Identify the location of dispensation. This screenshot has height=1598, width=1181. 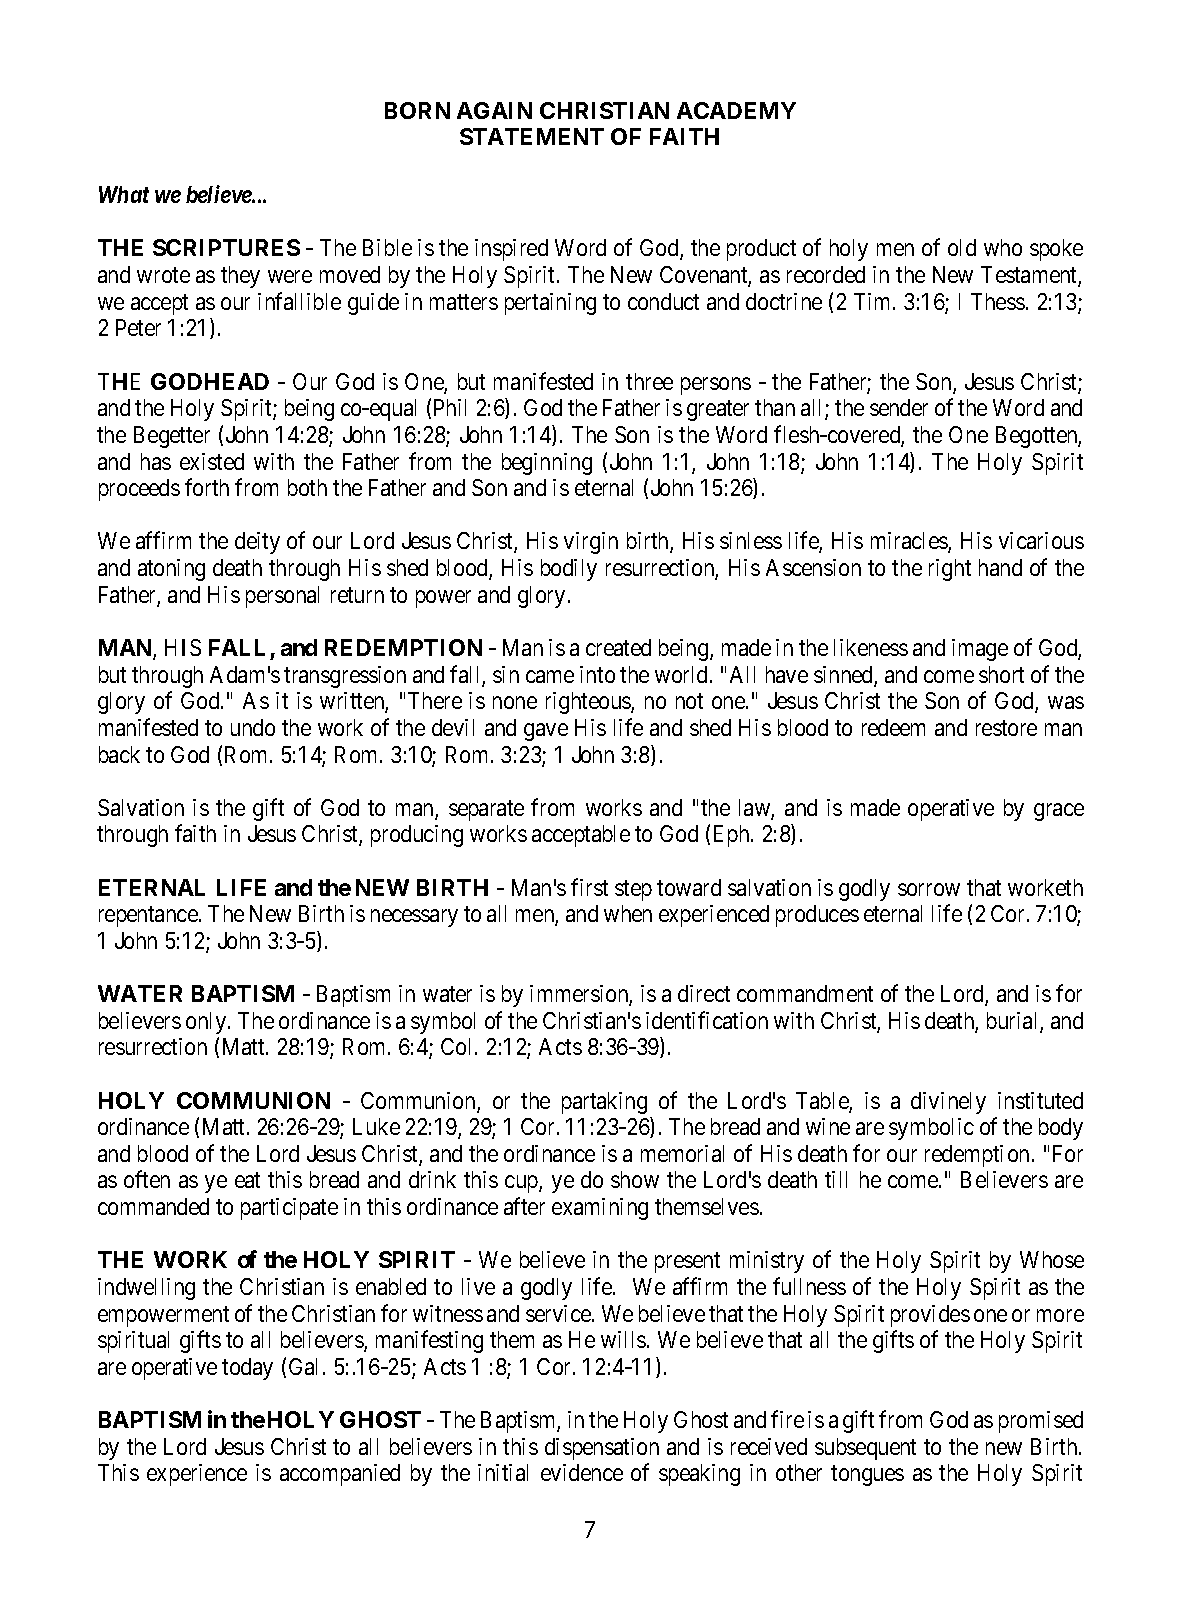
(602, 1449).
